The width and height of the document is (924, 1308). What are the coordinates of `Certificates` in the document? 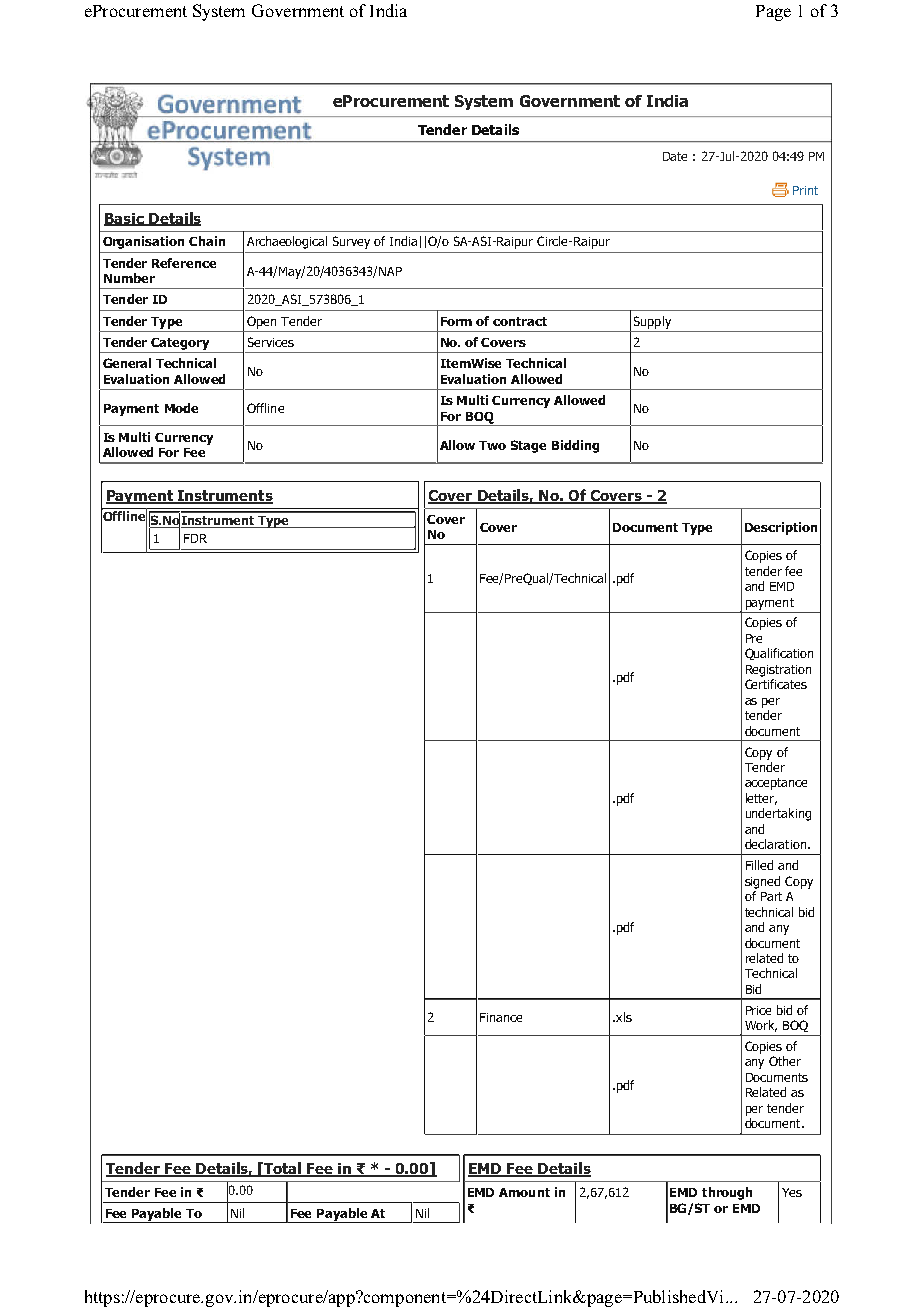 It's located at (776, 684).
